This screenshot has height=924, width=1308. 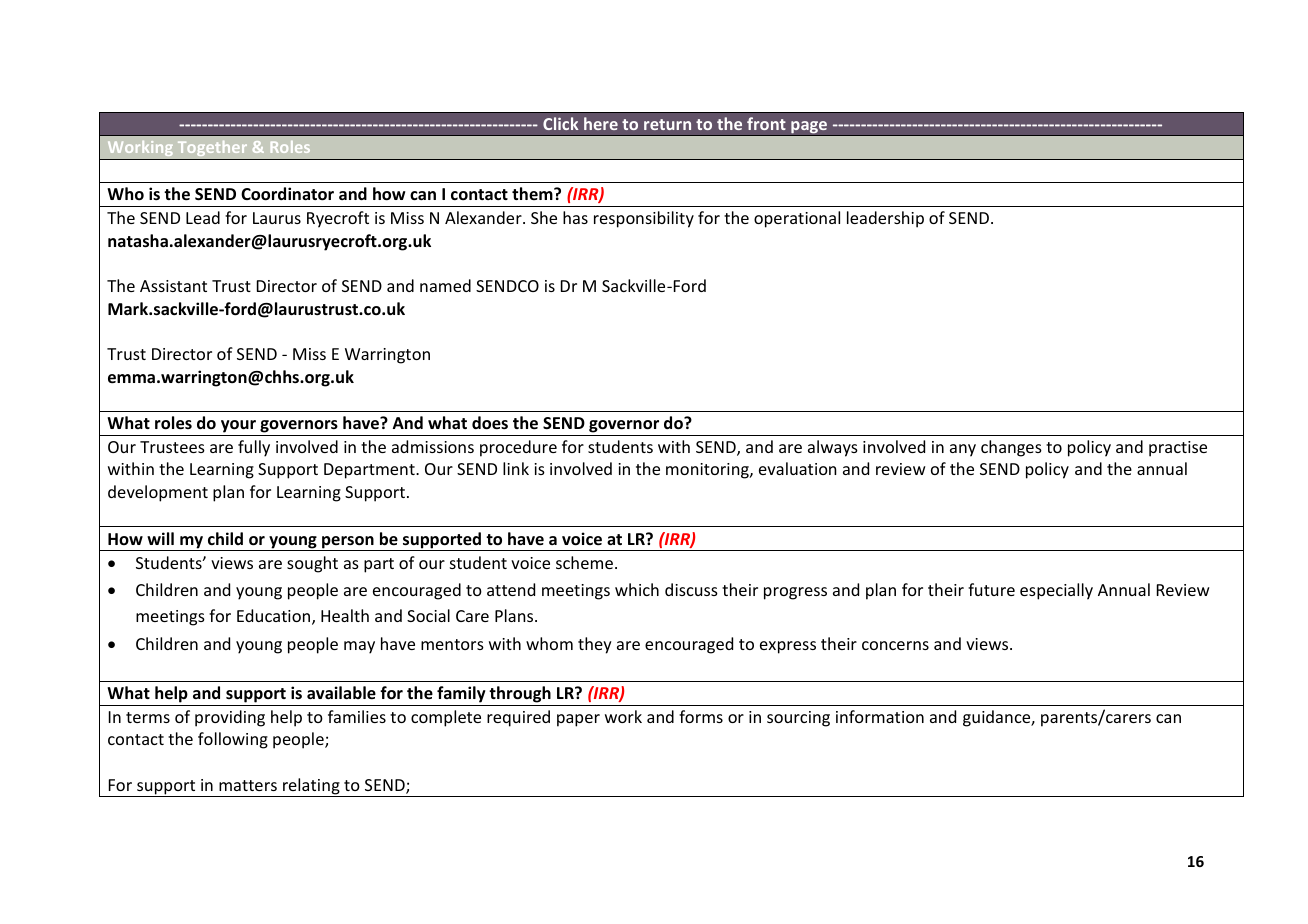 I want to click on Coordinator, so click(x=287, y=194).
